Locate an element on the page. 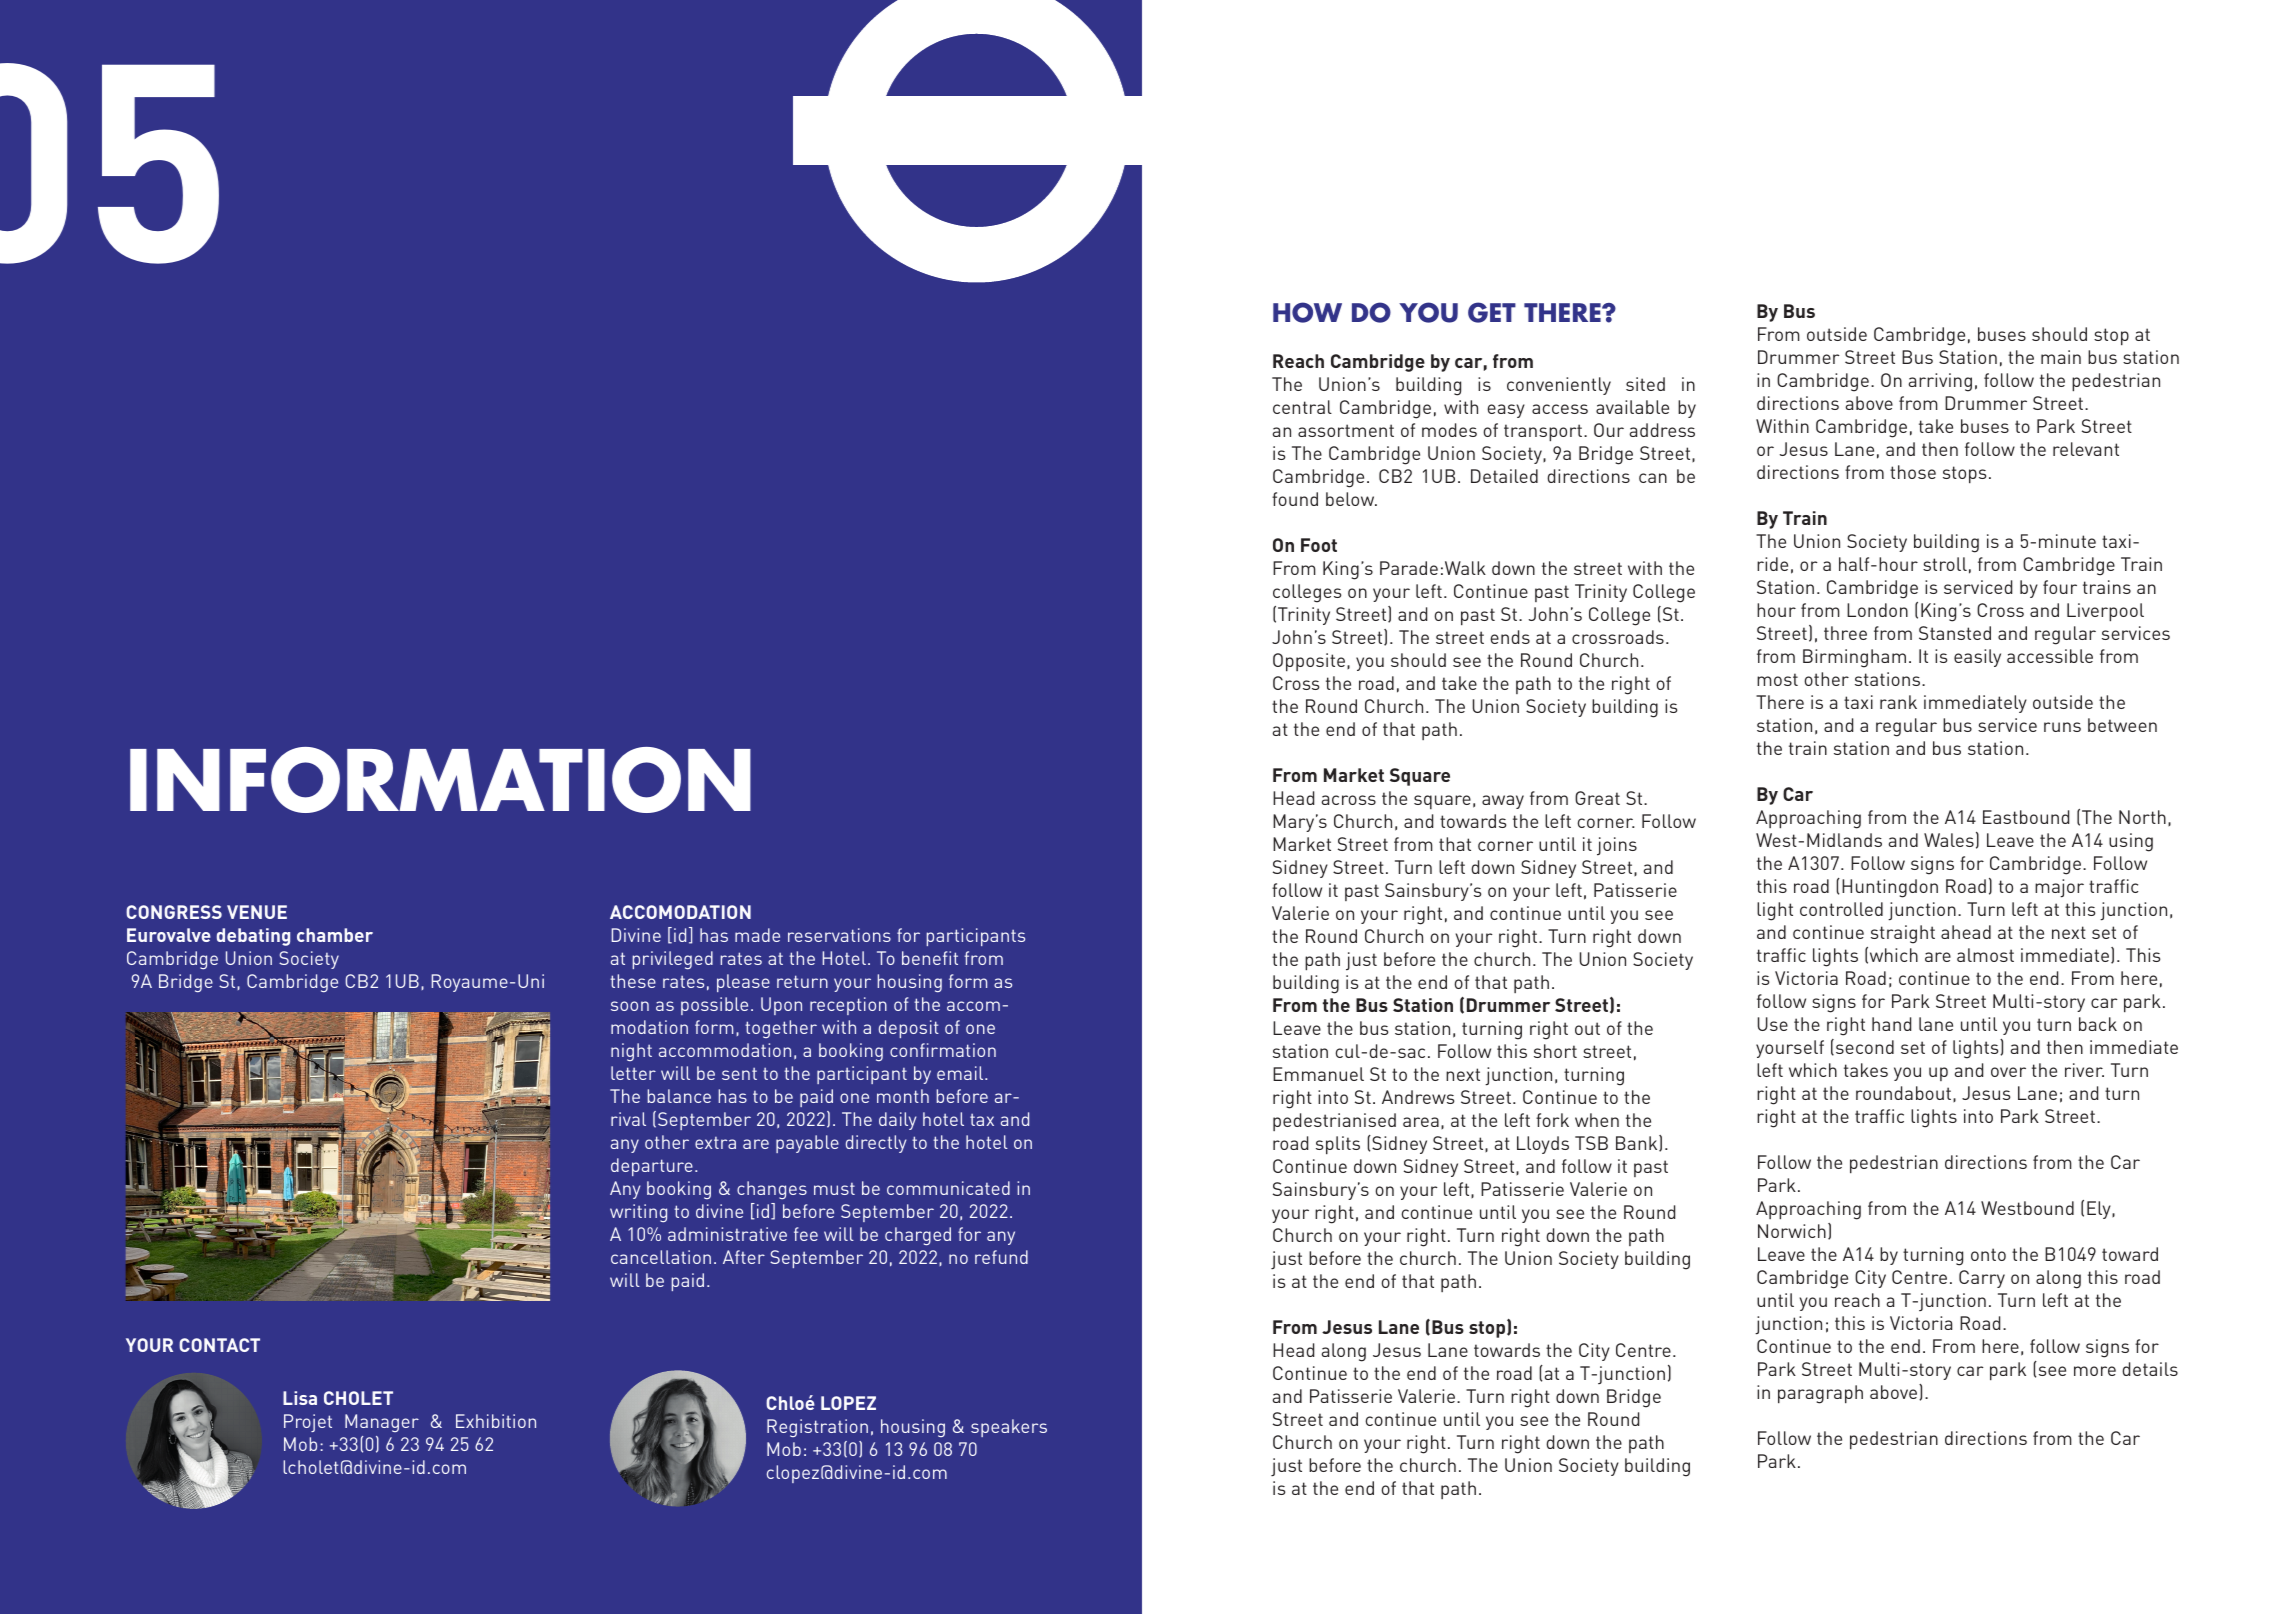 This page has height=1614, width=2283. splits is located at coordinates (1338, 1145).
